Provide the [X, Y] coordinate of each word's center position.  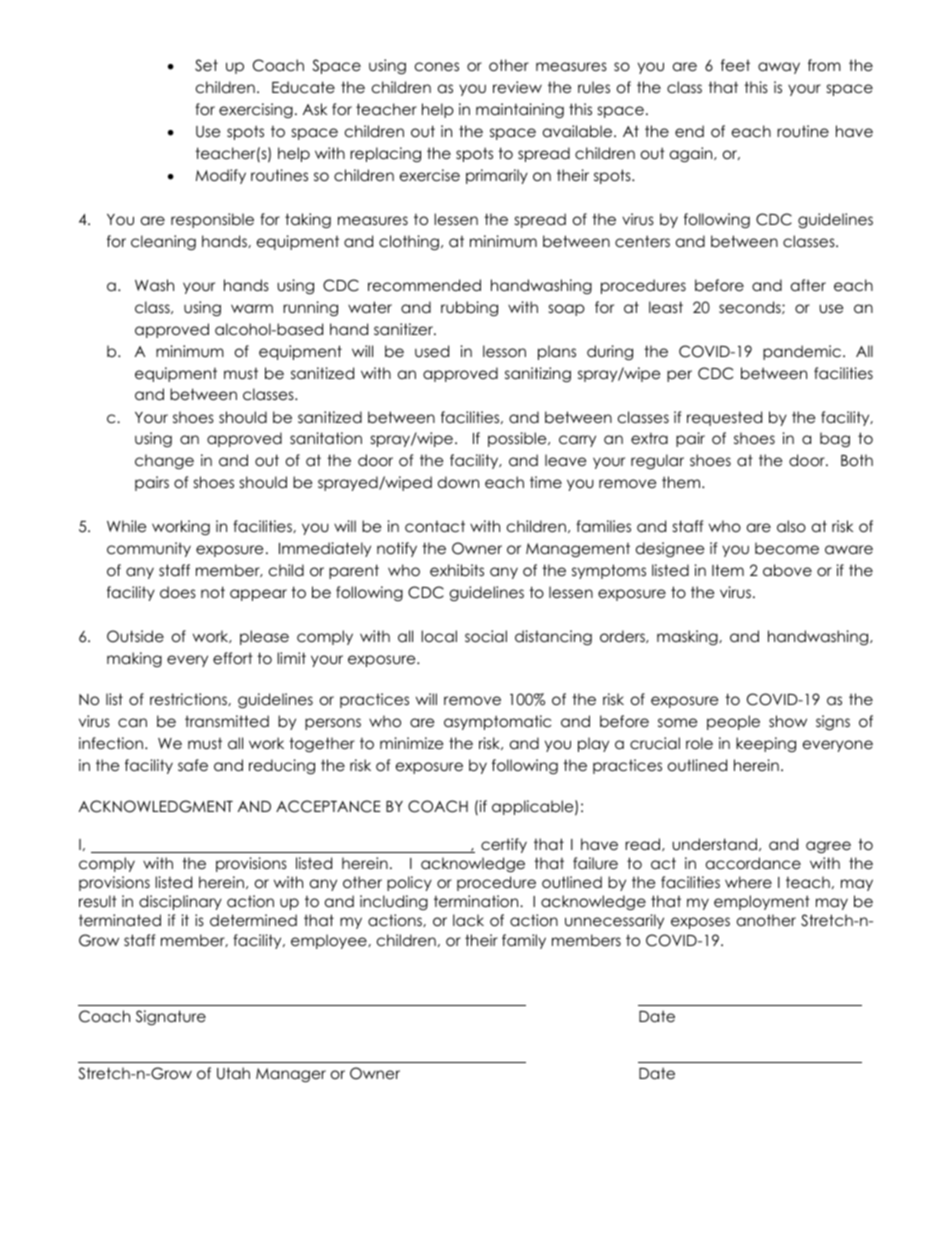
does [178, 592]
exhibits [457, 570]
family [524, 941]
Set [206, 65]
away [779, 68]
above [787, 570]
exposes [700, 923]
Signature [171, 1018]
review [517, 87]
